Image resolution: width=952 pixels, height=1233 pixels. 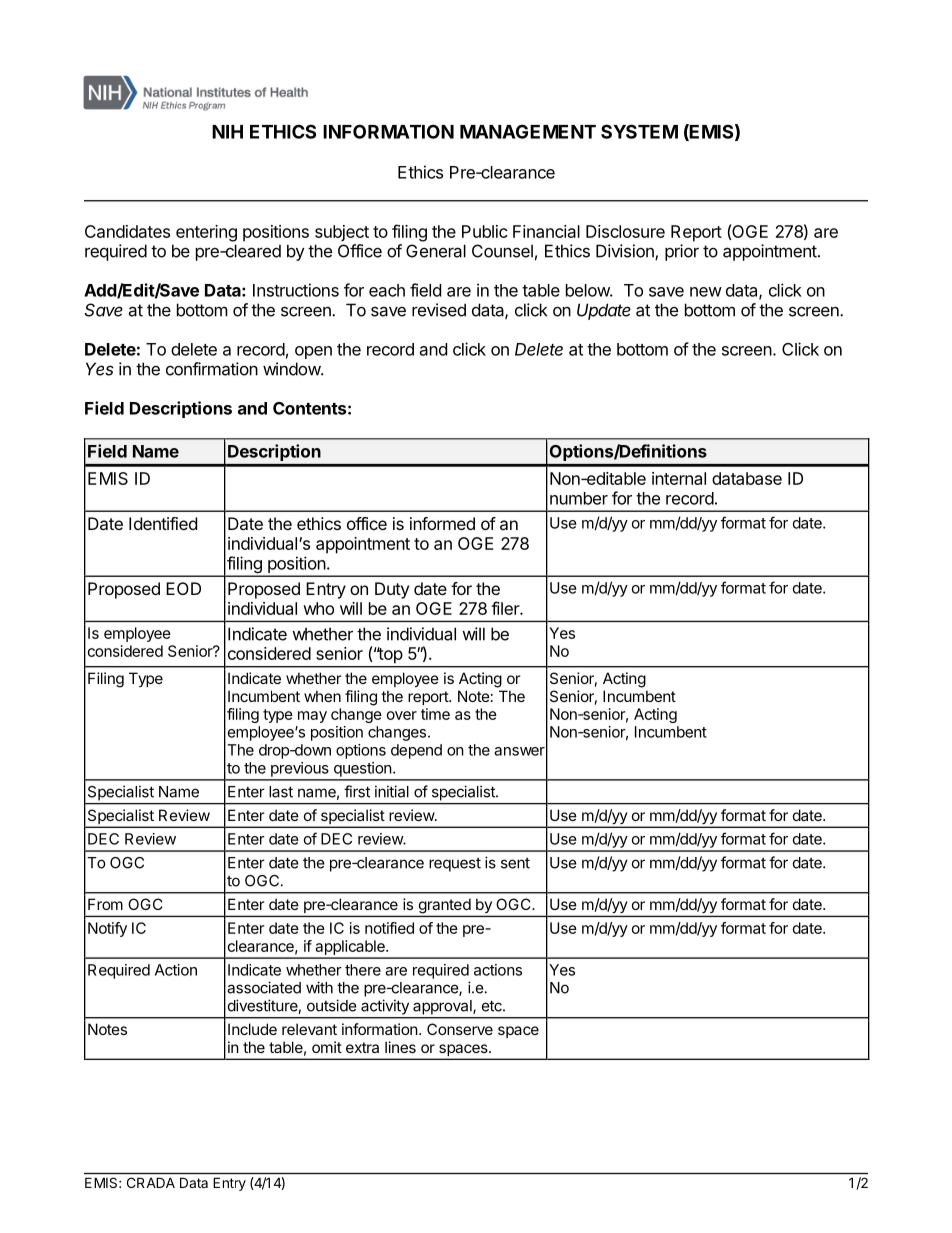 I want to click on revised, so click(x=439, y=310).
